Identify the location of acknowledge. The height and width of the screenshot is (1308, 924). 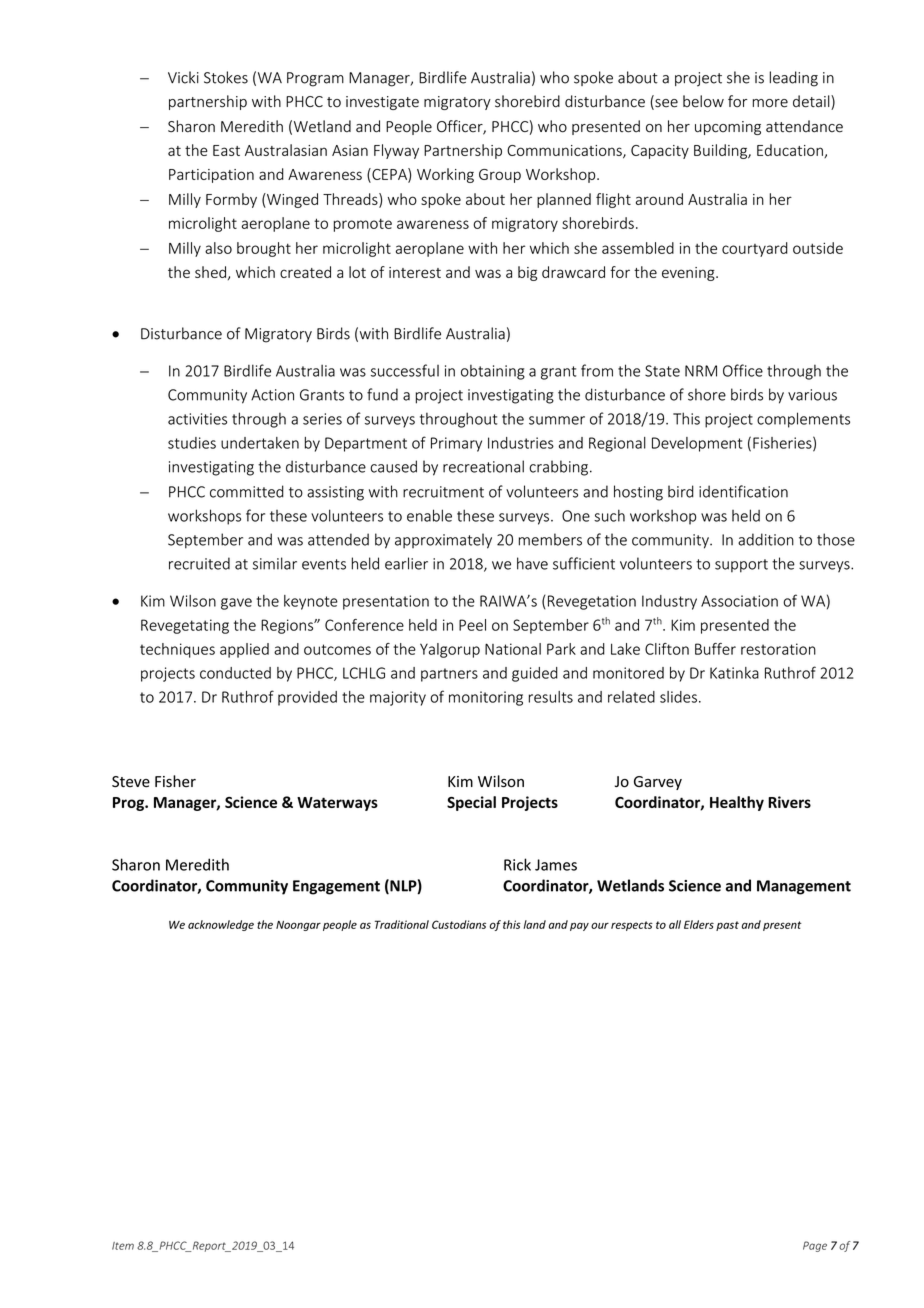
(221, 925).
